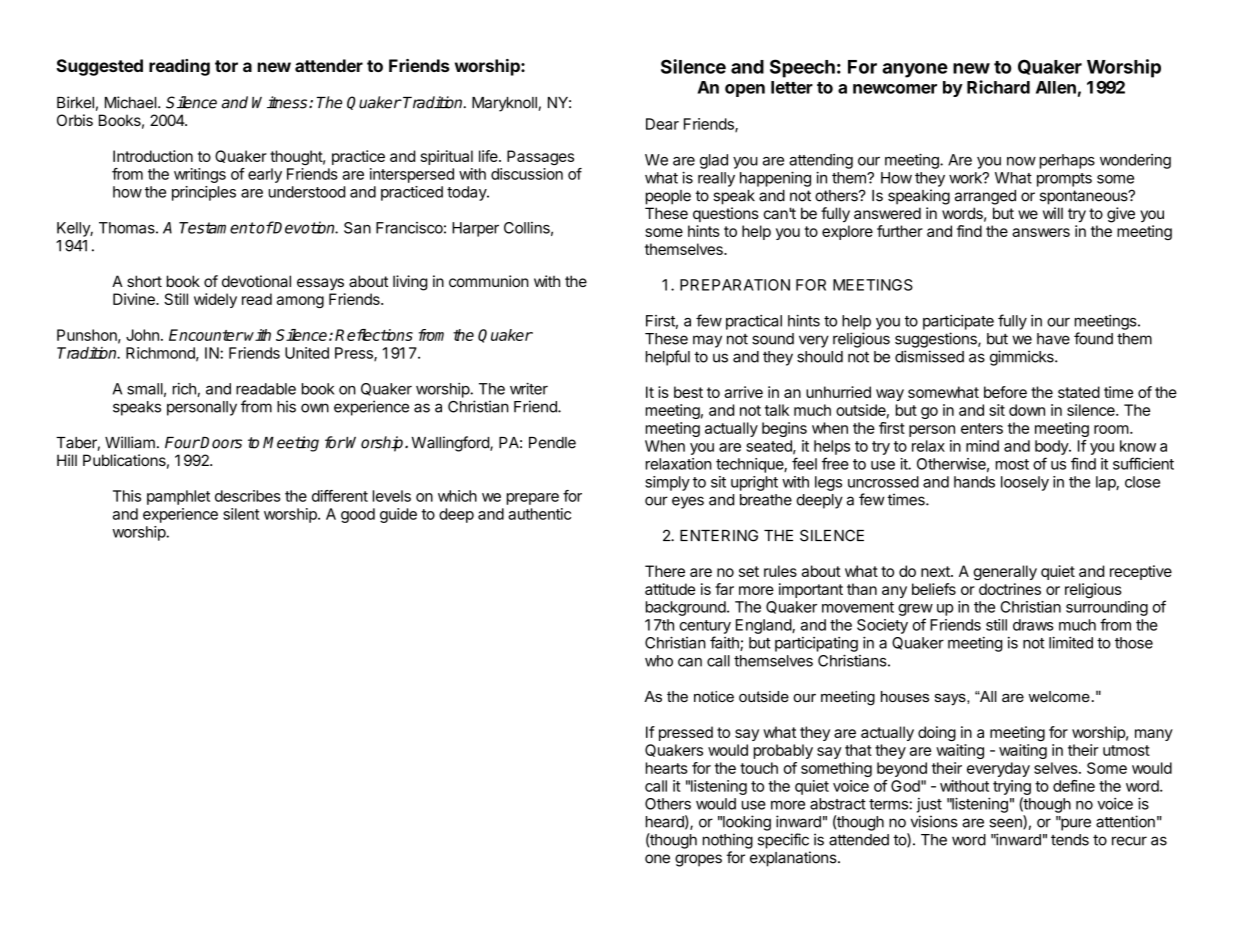 The height and width of the screenshot is (952, 1233). I want to click on nothing, so click(728, 841).
